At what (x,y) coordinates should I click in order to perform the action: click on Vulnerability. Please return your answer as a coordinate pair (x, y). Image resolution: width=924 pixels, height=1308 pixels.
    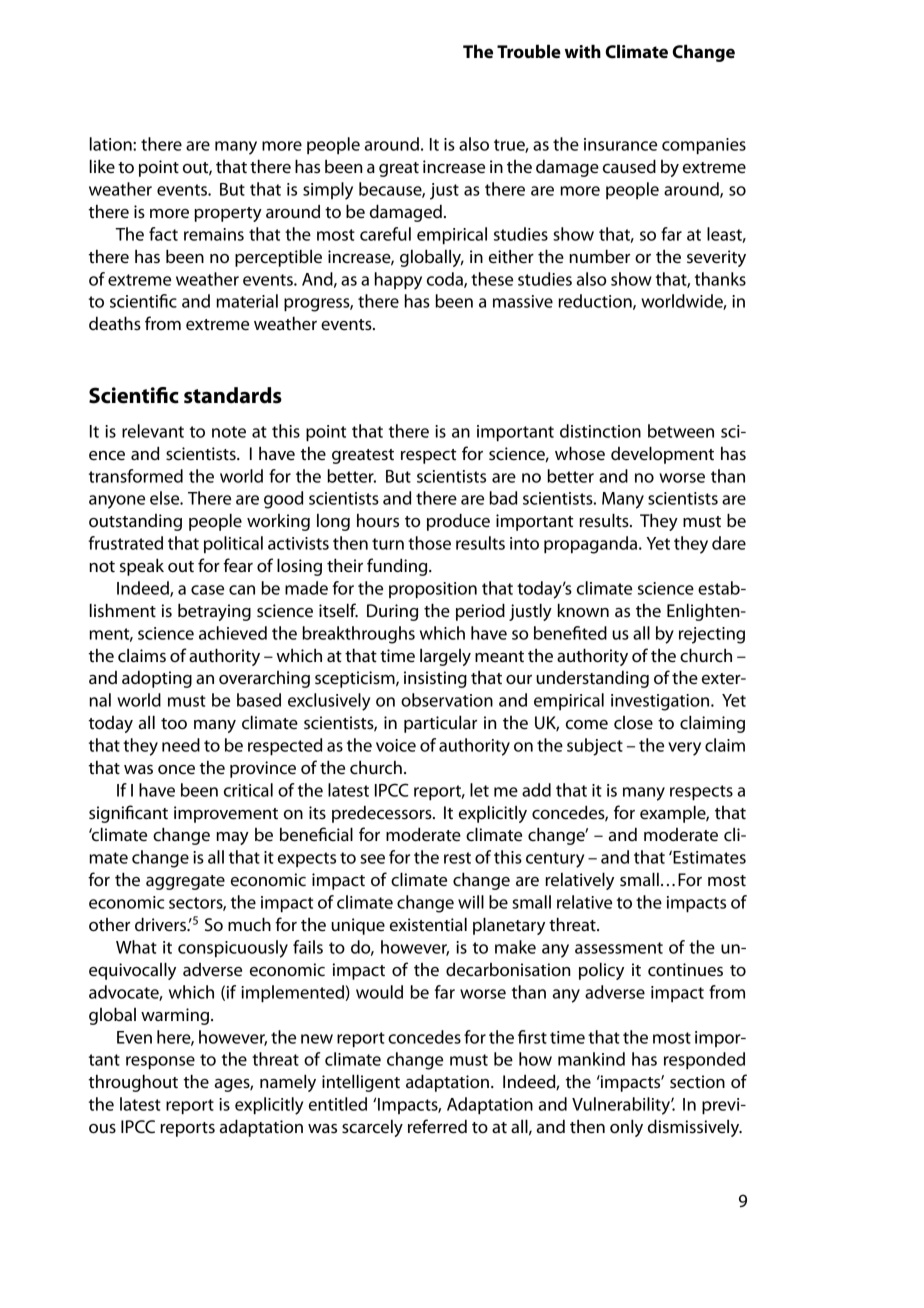
    Looking at the image, I should click on (622, 1106).
